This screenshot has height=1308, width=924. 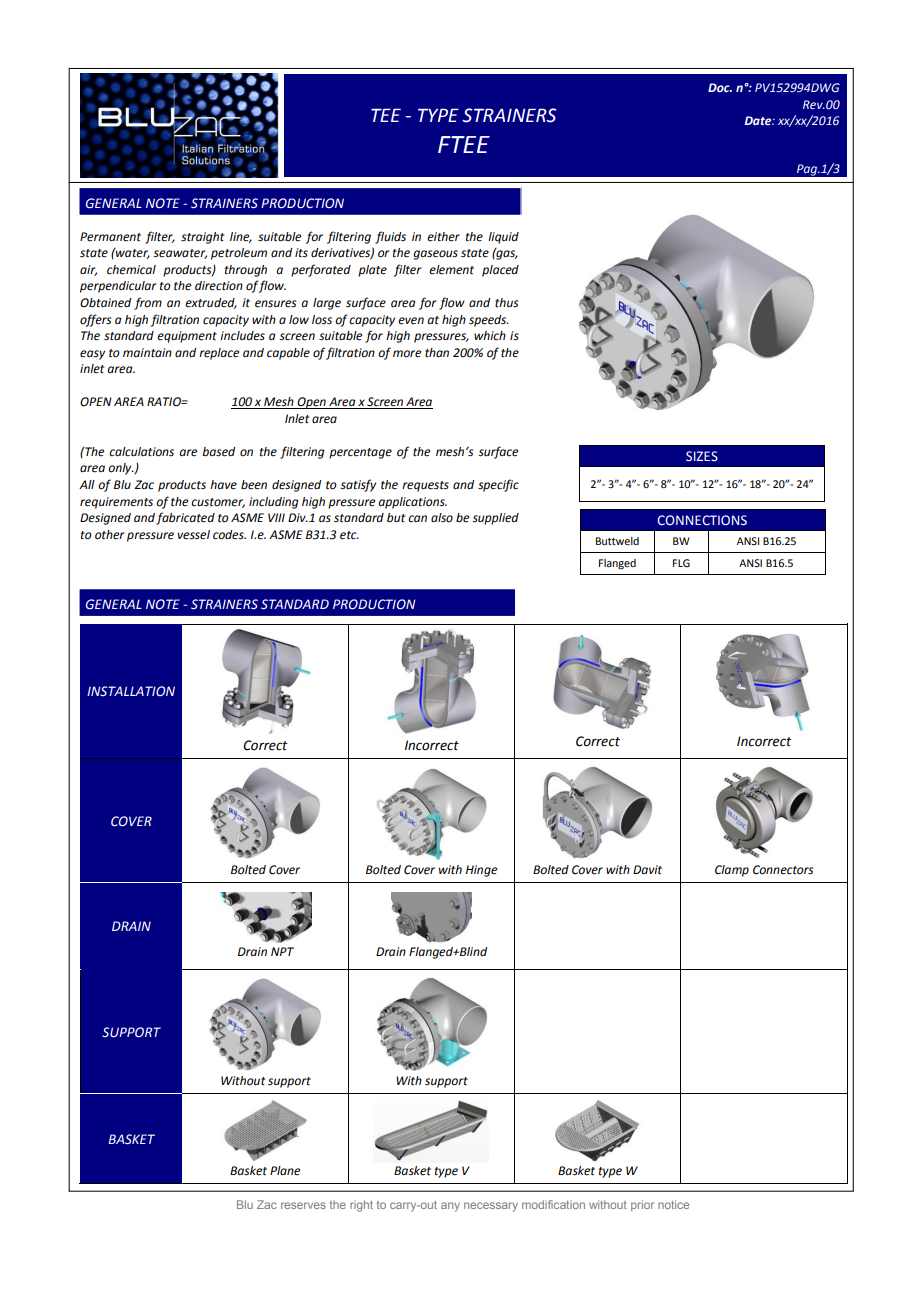 What do you see at coordinates (285, 1171) in the screenshot?
I see `Plane` at bounding box center [285, 1171].
